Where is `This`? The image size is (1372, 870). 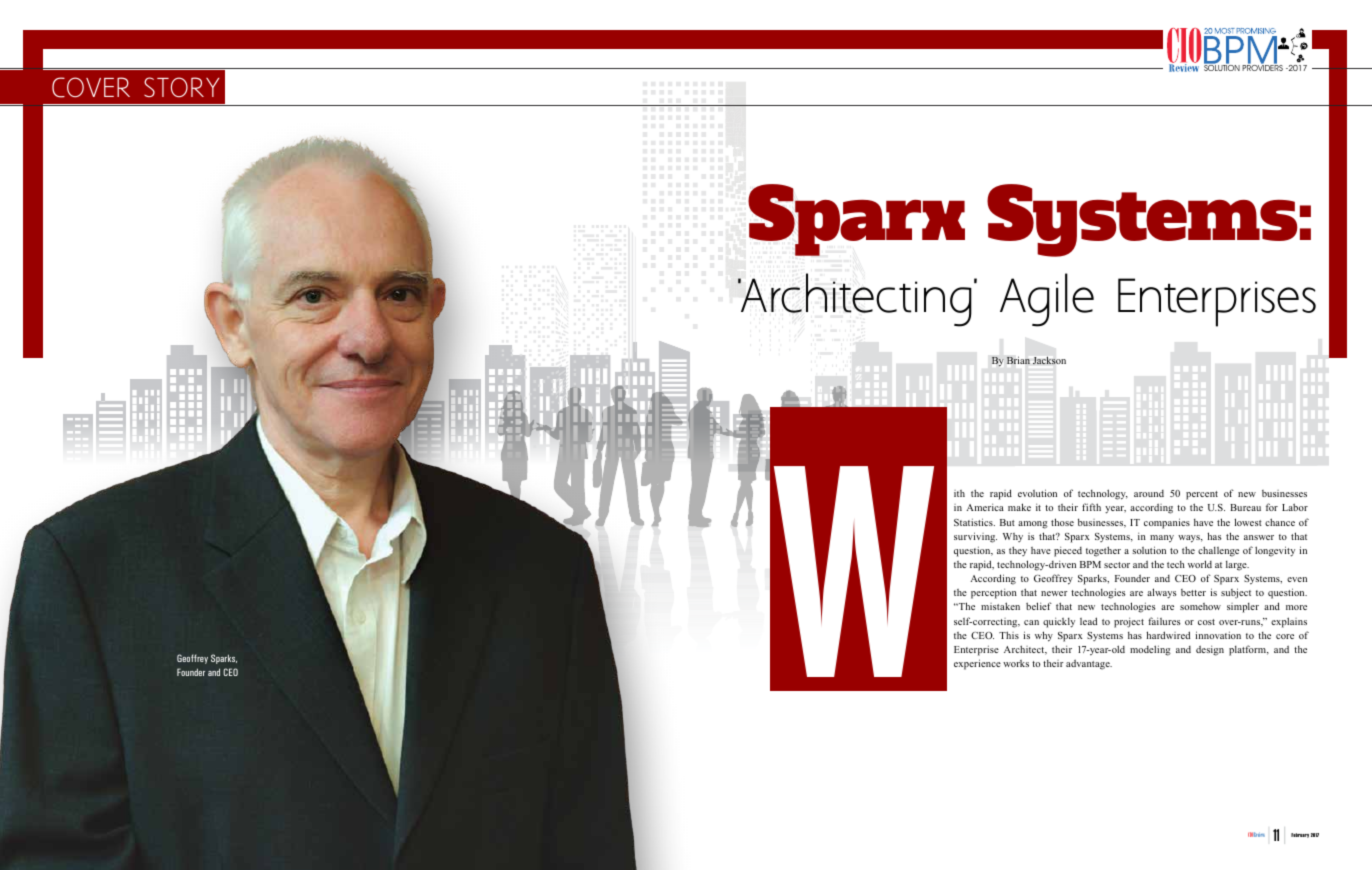 This is located at coordinates (1009, 635).
